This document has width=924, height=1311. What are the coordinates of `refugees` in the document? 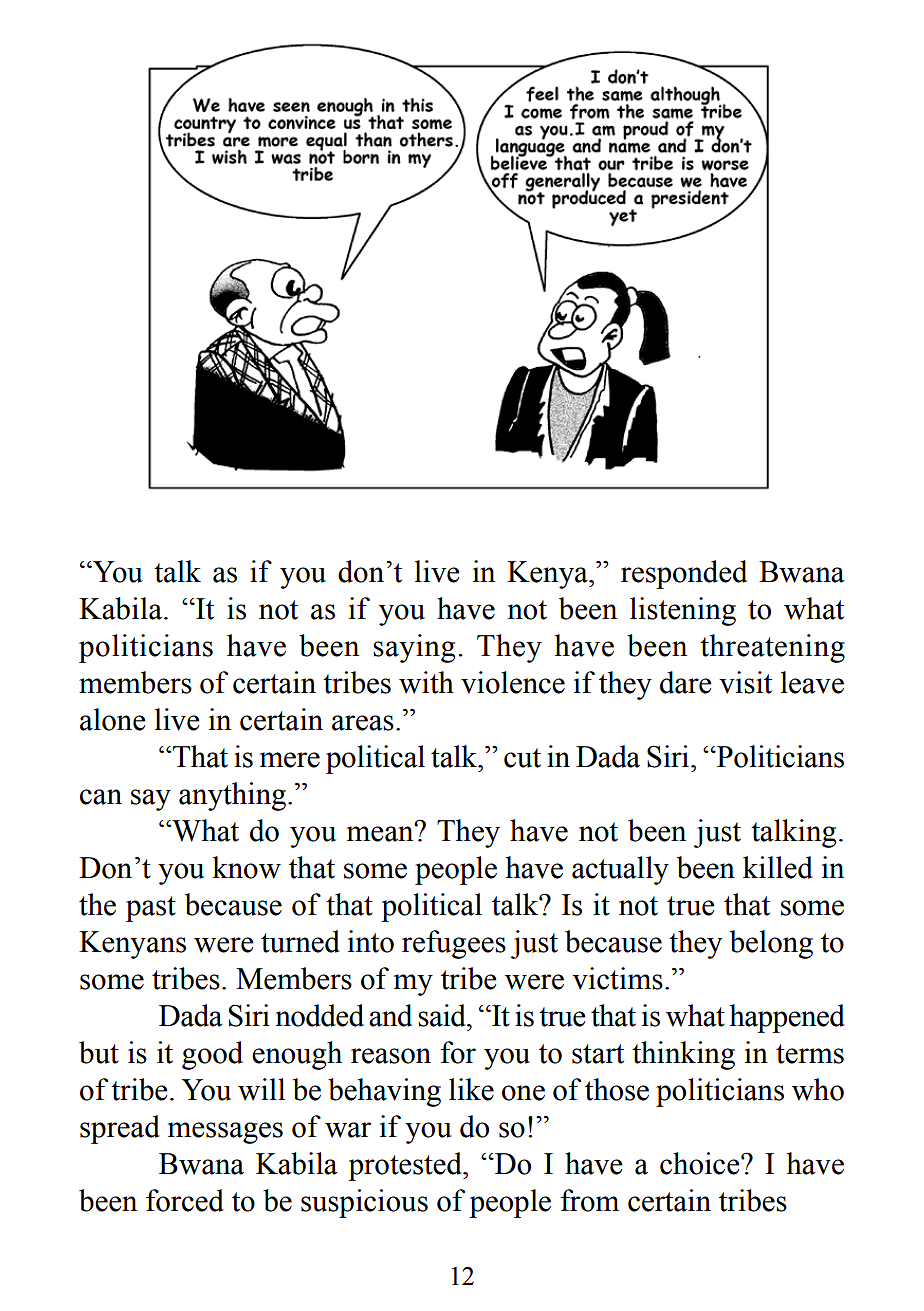 It's located at (454, 944).
